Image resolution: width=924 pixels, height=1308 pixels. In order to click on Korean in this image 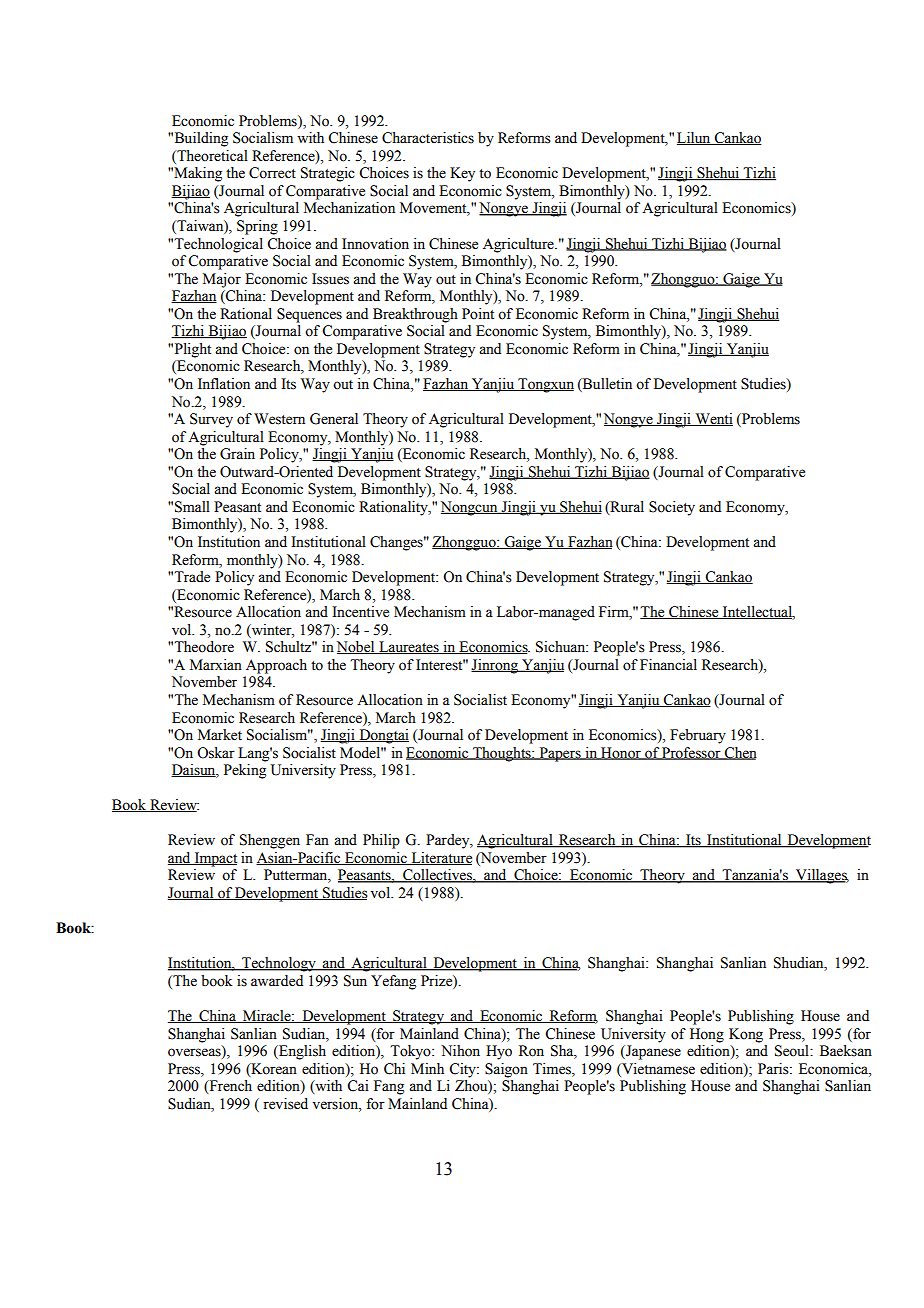, I will do `click(273, 1069)`.
